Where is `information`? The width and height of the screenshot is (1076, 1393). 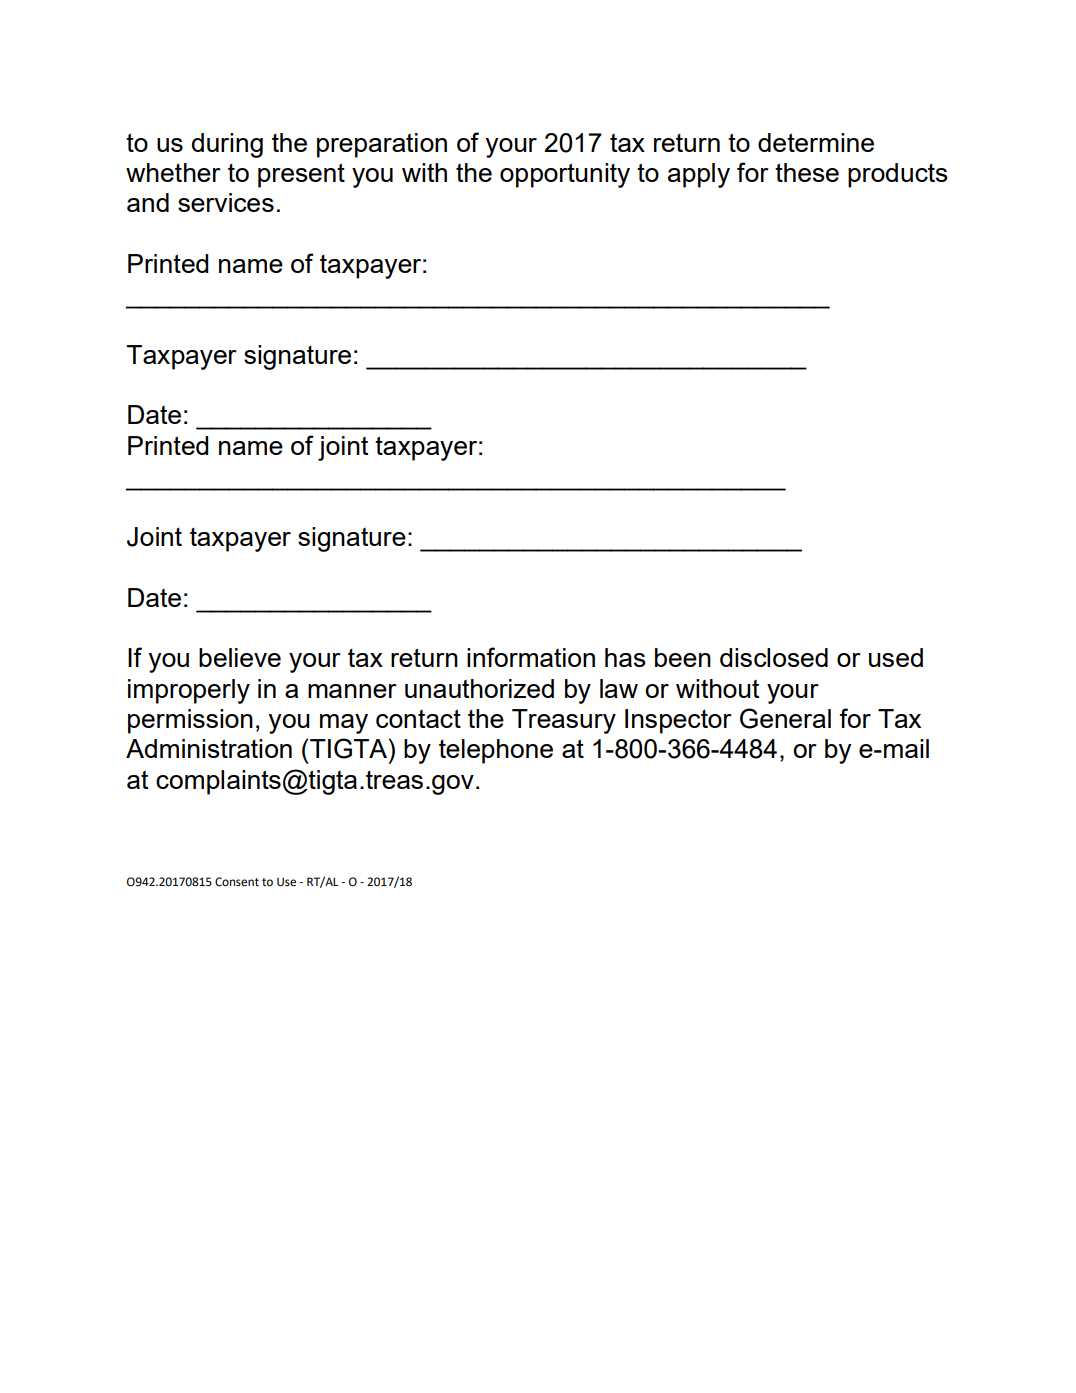
information is located at coordinates (531, 657).
